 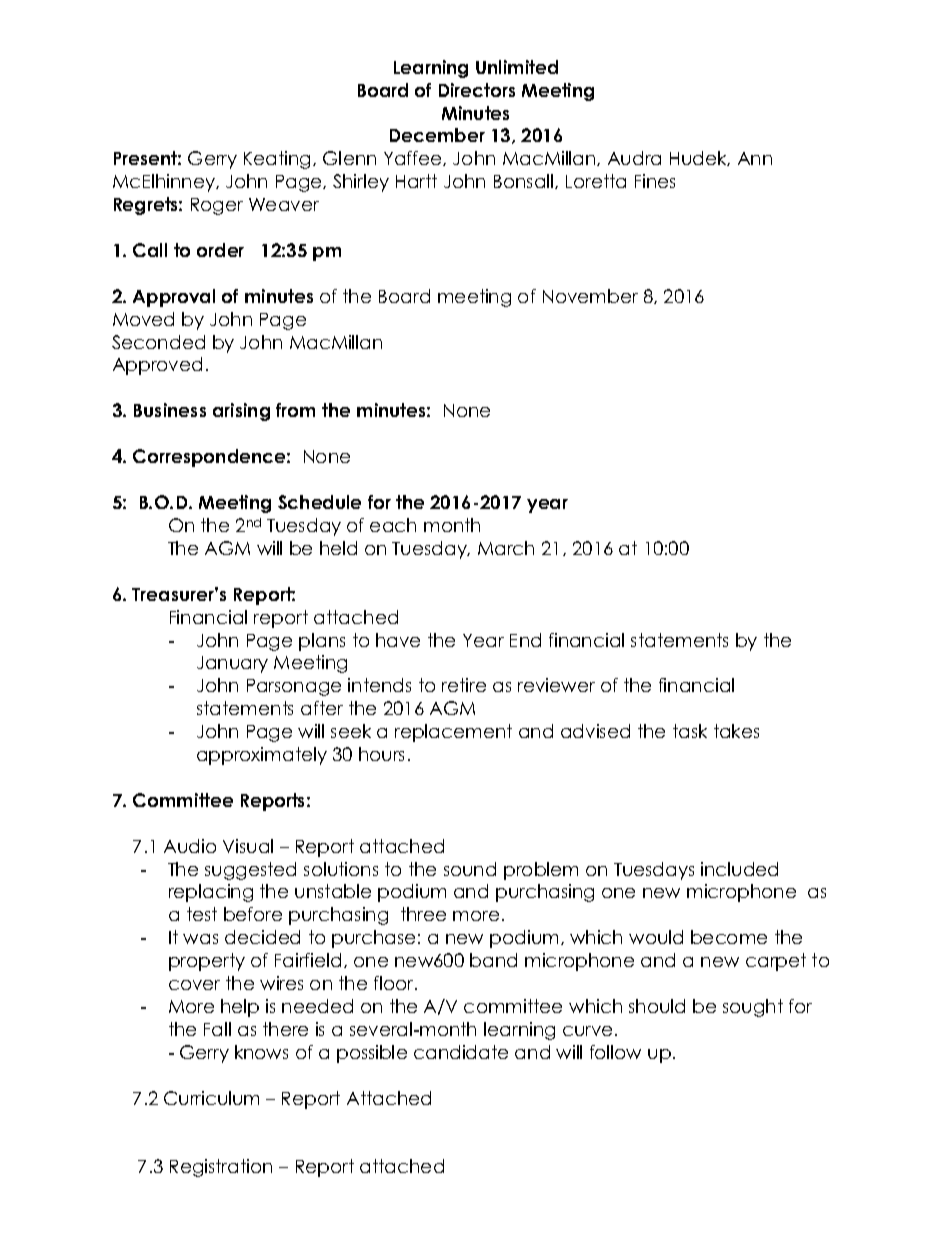 I want to click on Audra, so click(x=634, y=158).
